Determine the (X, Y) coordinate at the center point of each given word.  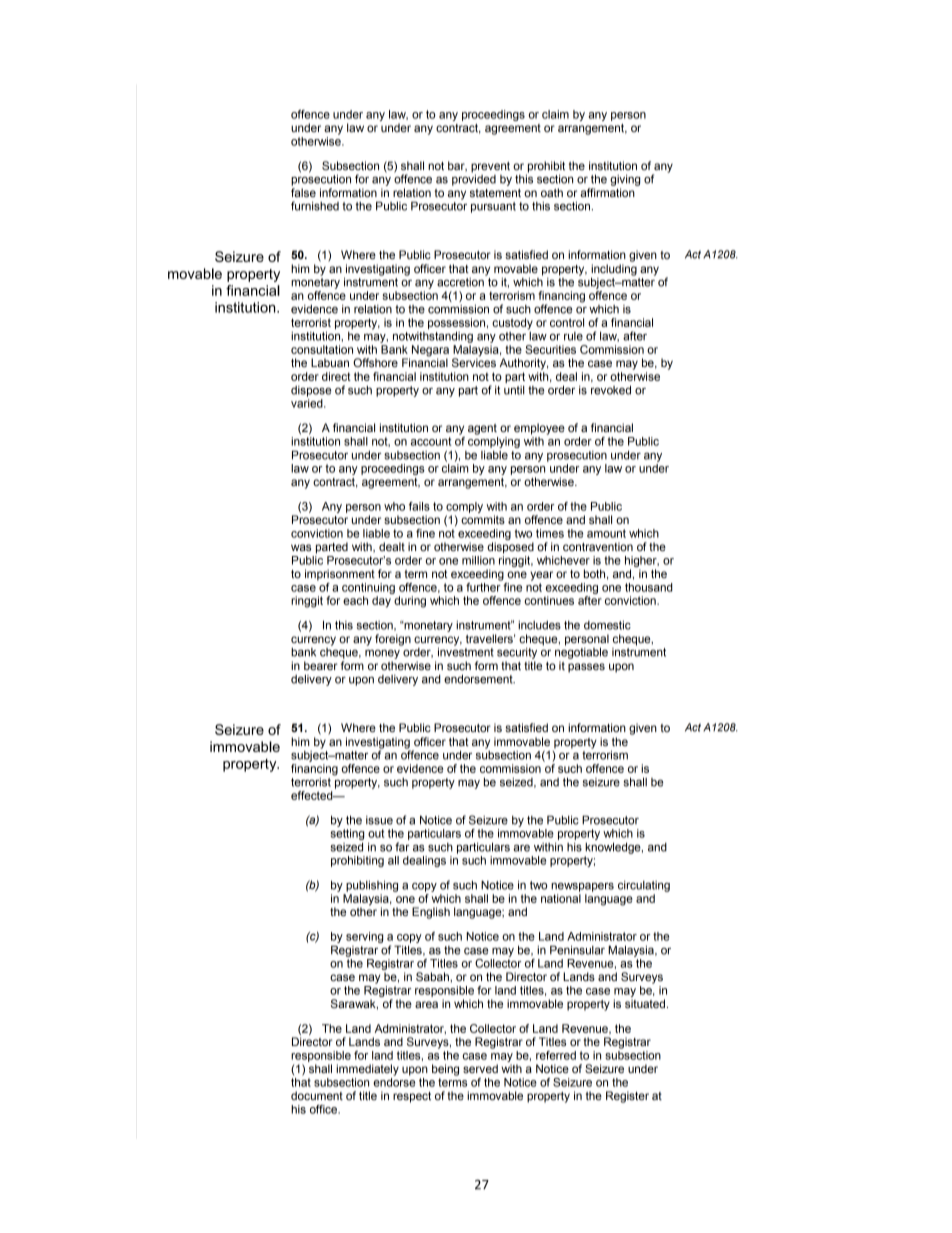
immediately (367, 1070)
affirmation (607, 192)
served (480, 1068)
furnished (315, 206)
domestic (607, 625)
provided (474, 179)
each (355, 600)
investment (466, 651)
